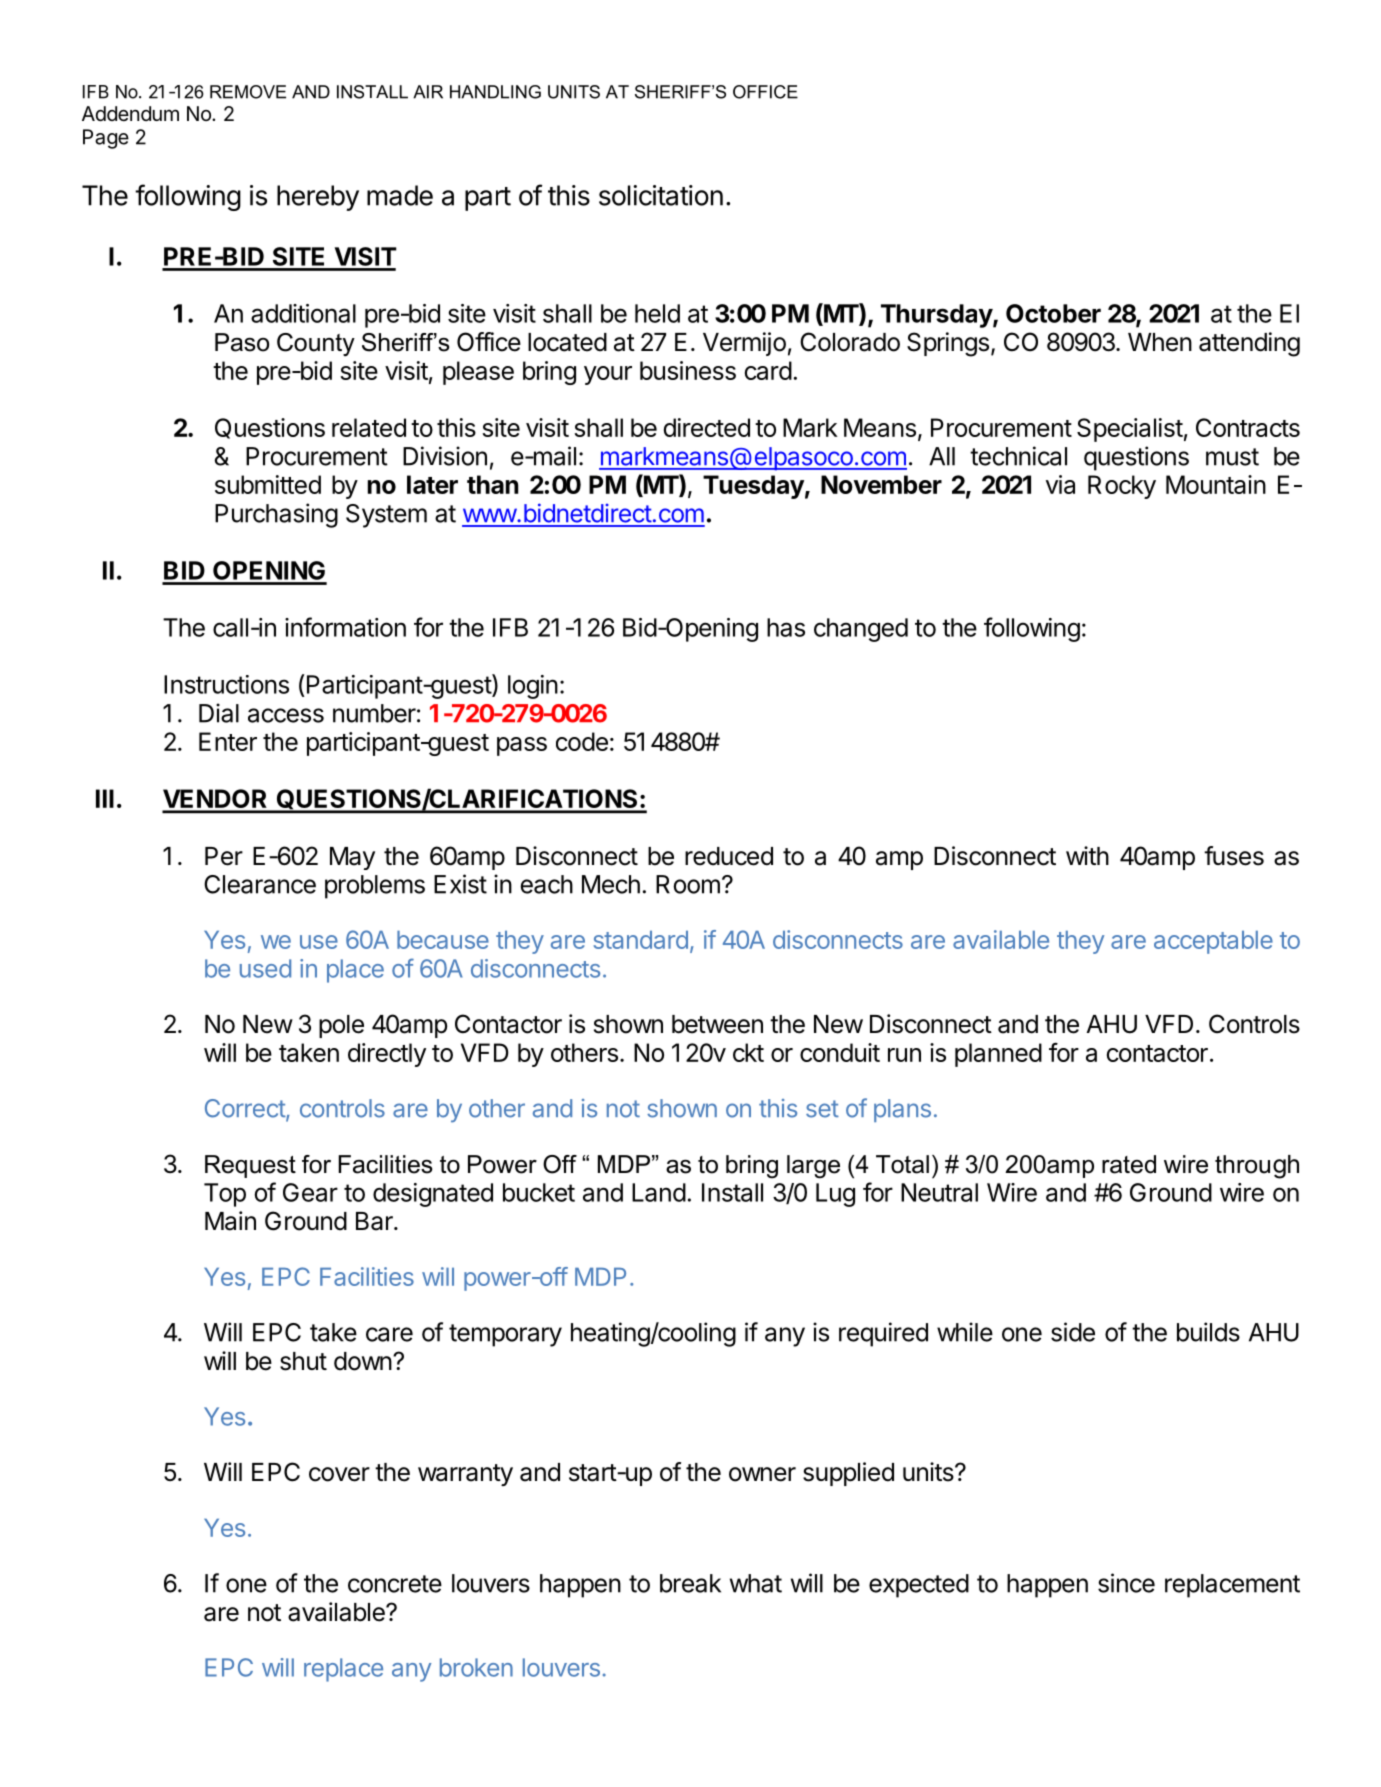 This document has height=1787, width=1381. I want to click on solicitation, so click(661, 195).
